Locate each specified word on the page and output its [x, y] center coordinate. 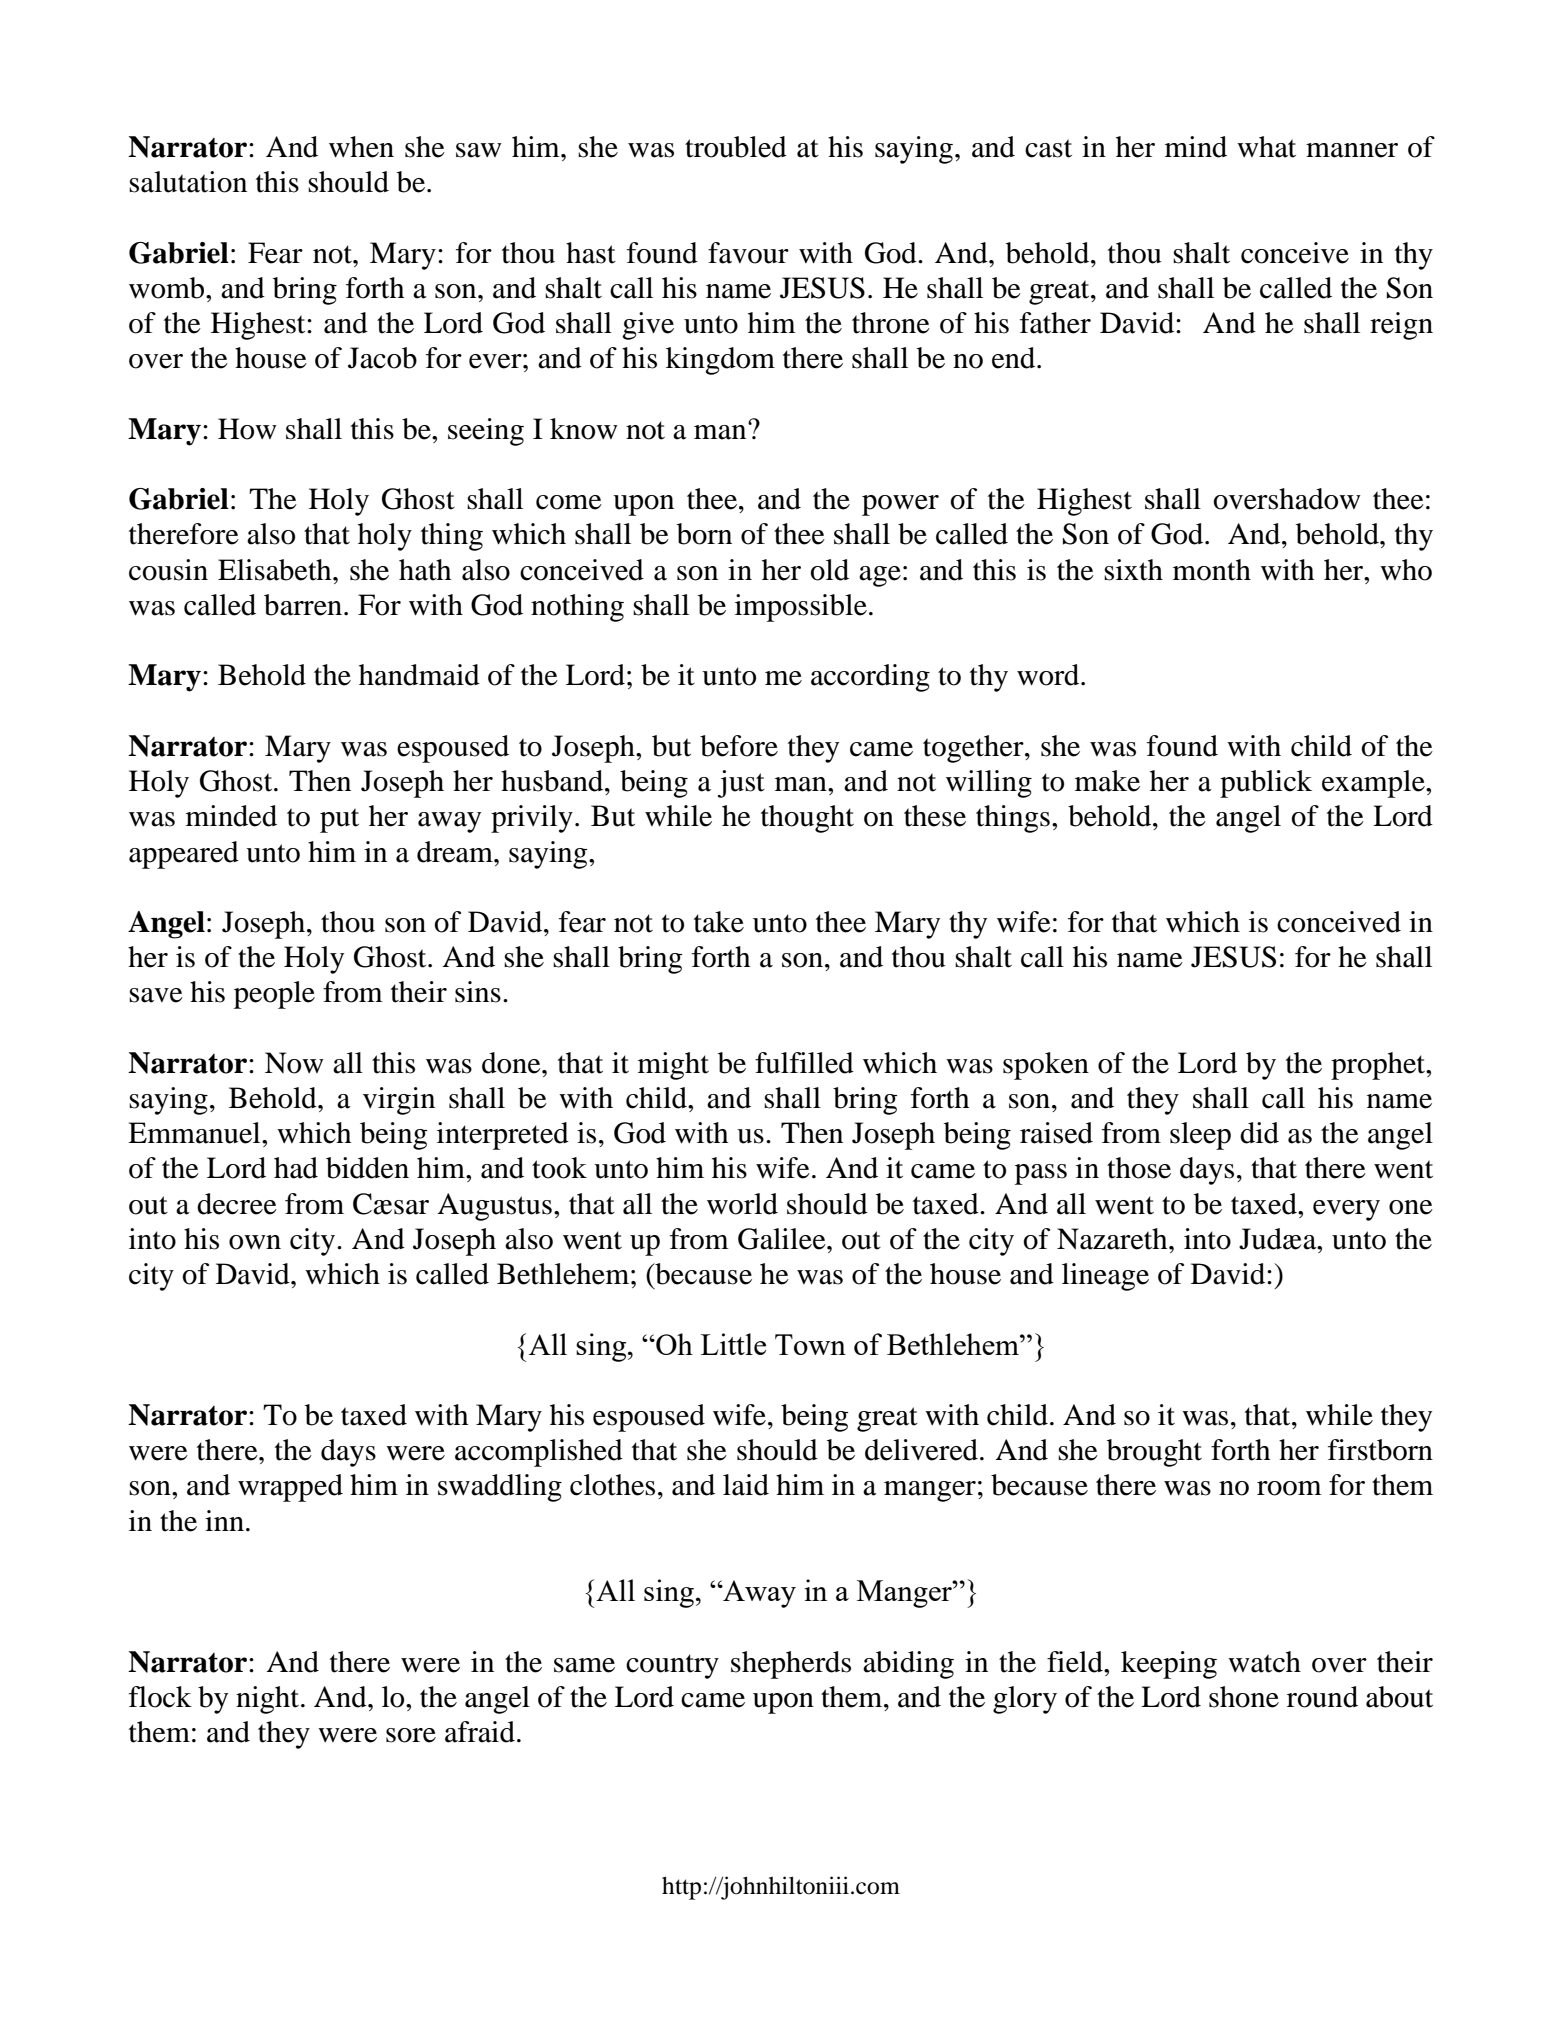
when [361, 147]
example [1374, 784]
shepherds [791, 1665]
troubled [736, 147]
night [269, 1700]
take [719, 922]
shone [1244, 1697]
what [1266, 147]
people [274, 995]
